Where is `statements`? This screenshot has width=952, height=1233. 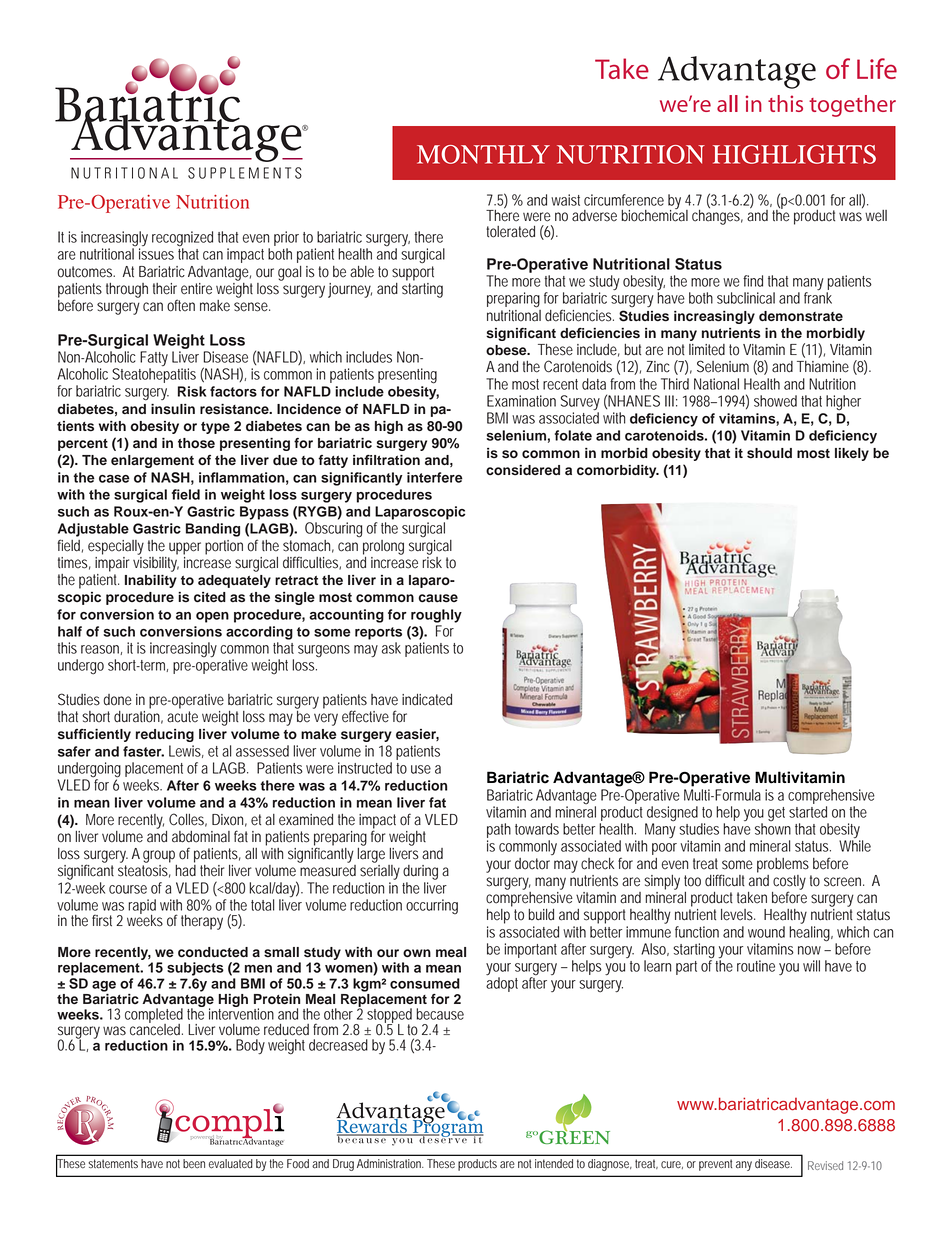 statements is located at coordinates (113, 1163).
